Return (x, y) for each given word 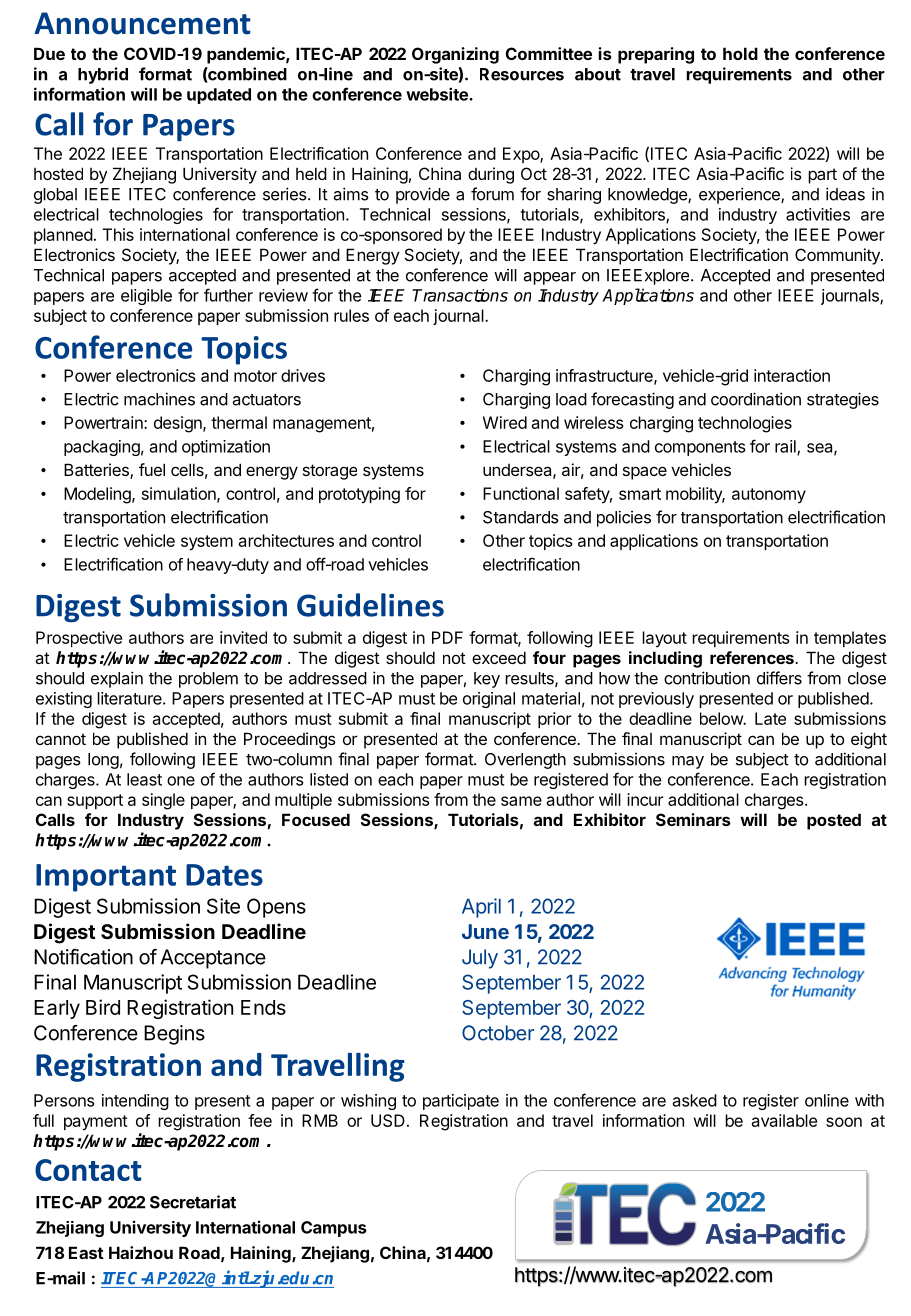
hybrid (103, 75)
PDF (447, 637)
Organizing (455, 55)
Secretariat (193, 1202)
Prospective (79, 639)
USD (388, 1120)
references (753, 657)
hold (740, 53)
